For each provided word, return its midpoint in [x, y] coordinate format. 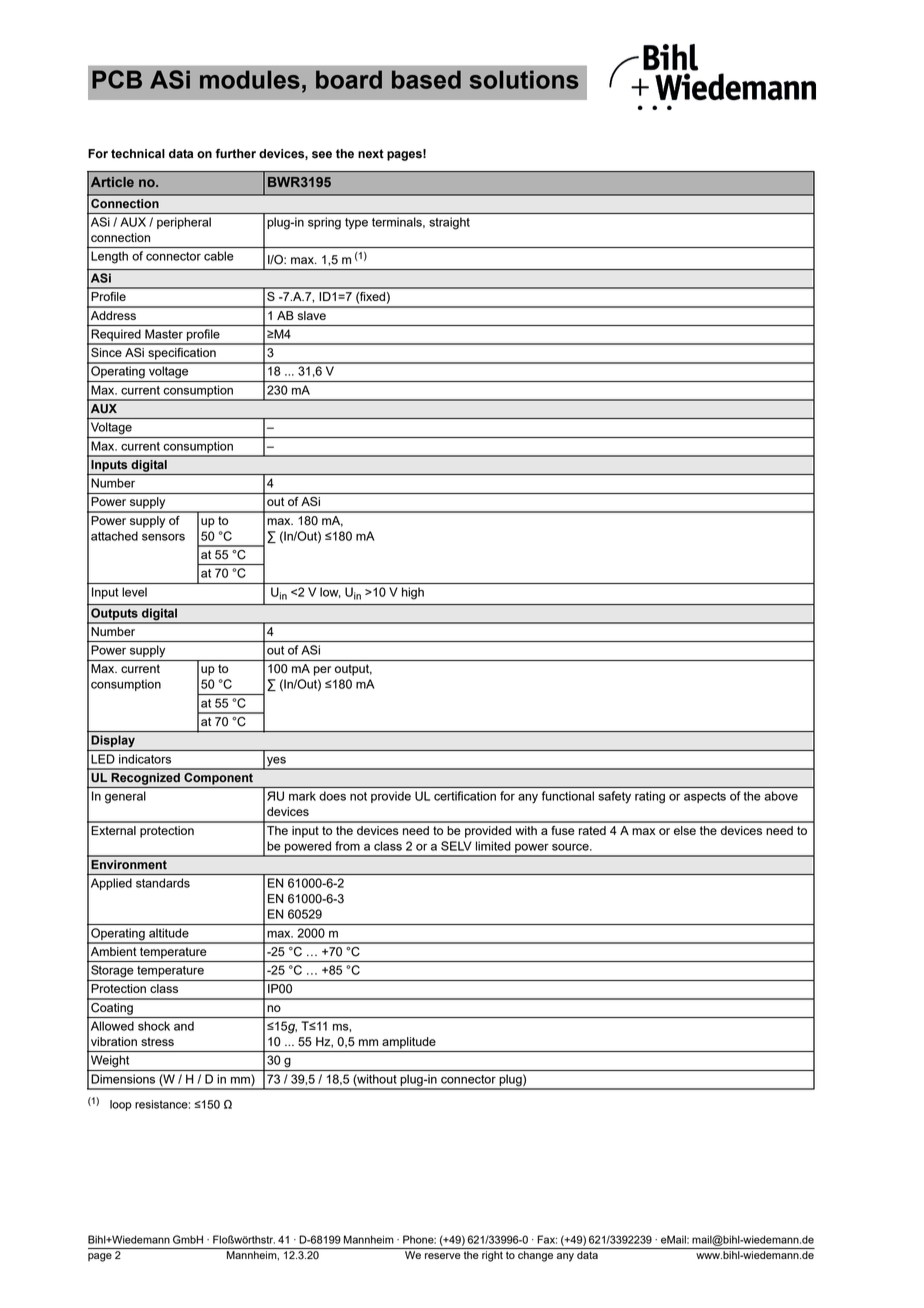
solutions [524, 79]
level [134, 592]
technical [138, 154]
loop [121, 1105]
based [426, 79]
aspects [705, 797]
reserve [443, 1256]
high [413, 593]
